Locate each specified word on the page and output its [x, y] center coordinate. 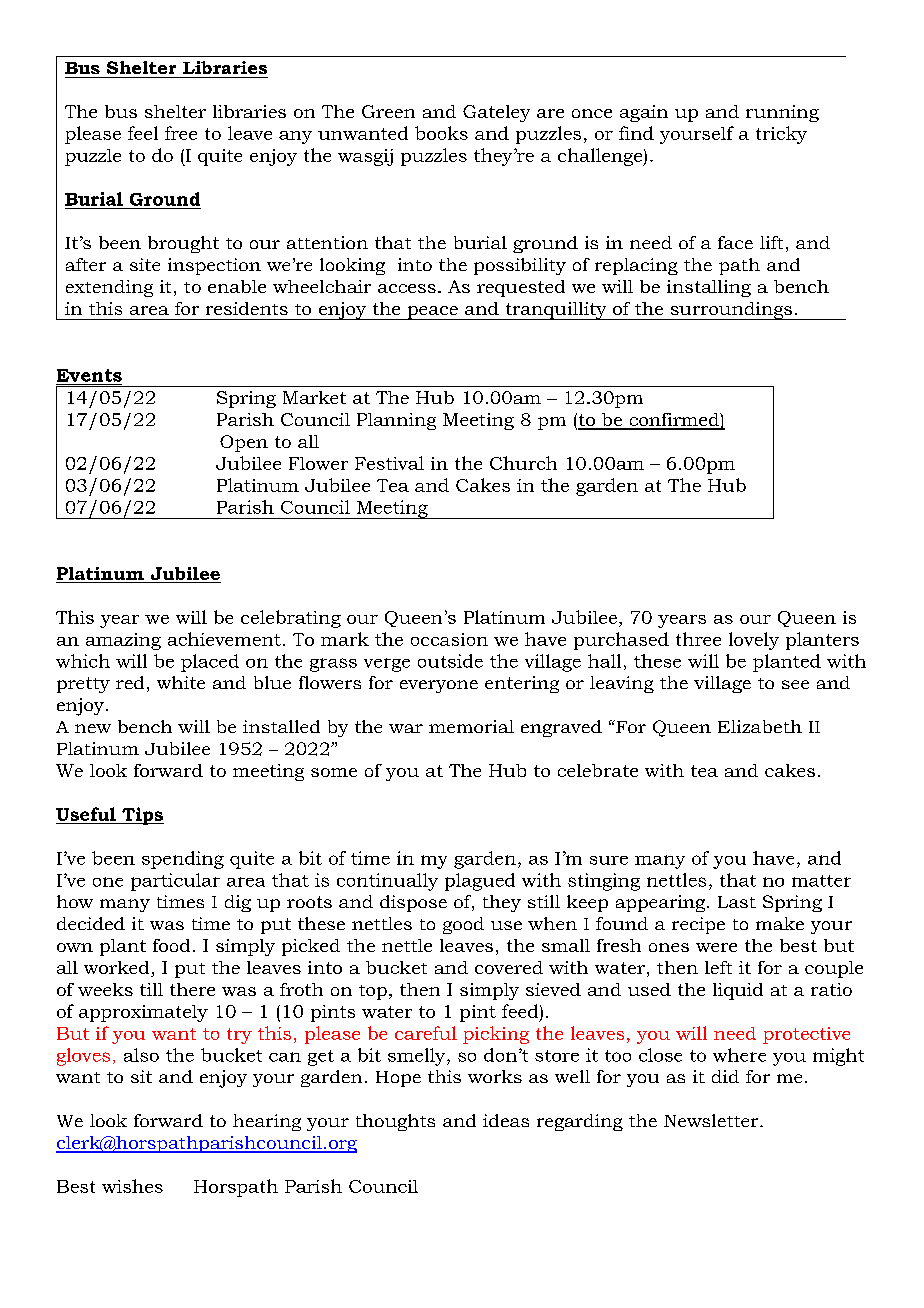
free [181, 133]
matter [821, 881]
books [441, 133]
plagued [480, 882]
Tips [142, 816]
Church [523, 463]
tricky [781, 135]
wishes [132, 1186]
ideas [506, 1120]
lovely [754, 641]
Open [244, 443]
